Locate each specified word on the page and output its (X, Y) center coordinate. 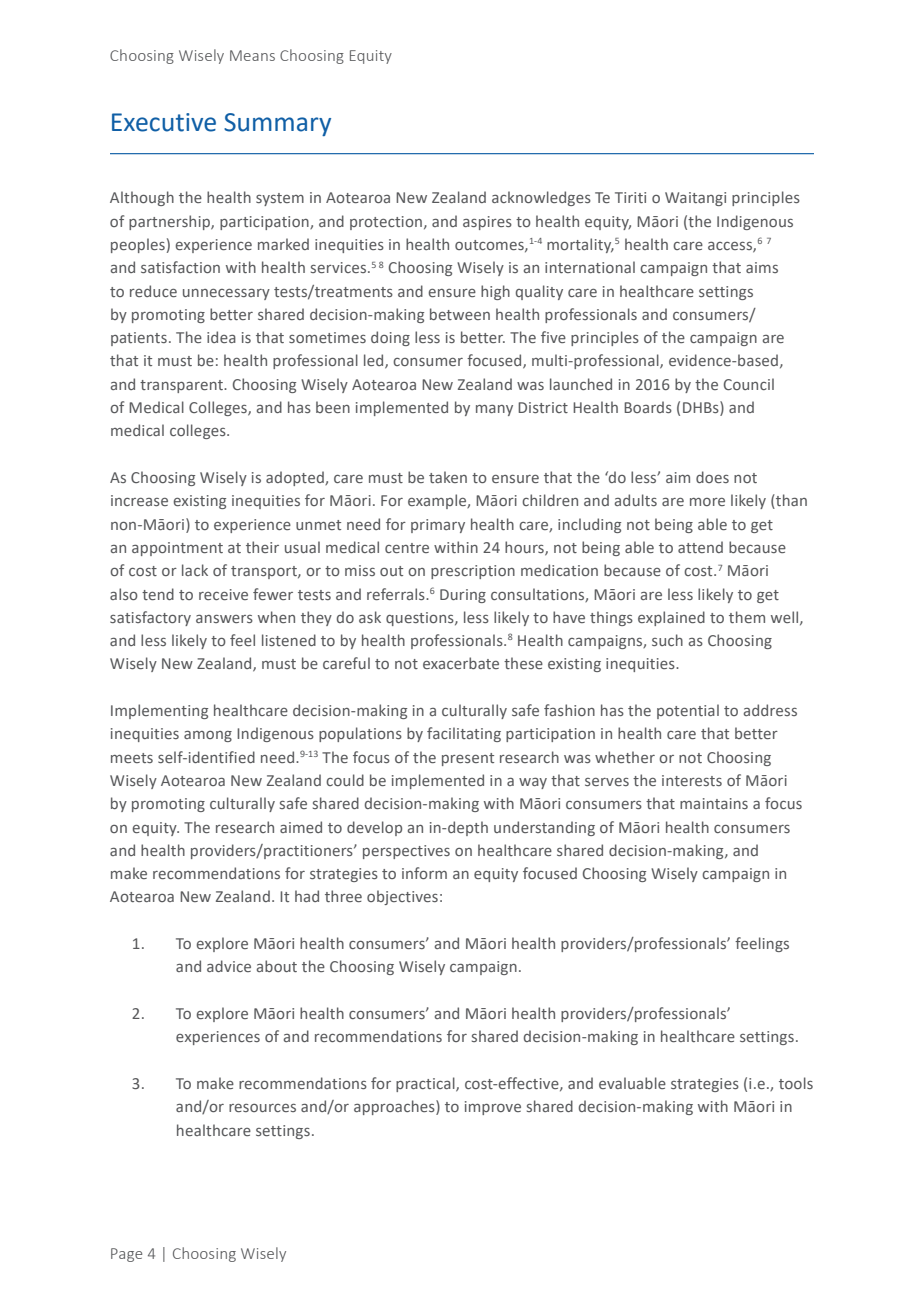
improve (493, 1108)
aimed (301, 827)
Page (126, 1255)
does (712, 477)
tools (796, 1083)
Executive (164, 122)
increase (139, 500)
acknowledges (541, 198)
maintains (714, 803)
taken (448, 477)
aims (762, 267)
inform (424, 873)
